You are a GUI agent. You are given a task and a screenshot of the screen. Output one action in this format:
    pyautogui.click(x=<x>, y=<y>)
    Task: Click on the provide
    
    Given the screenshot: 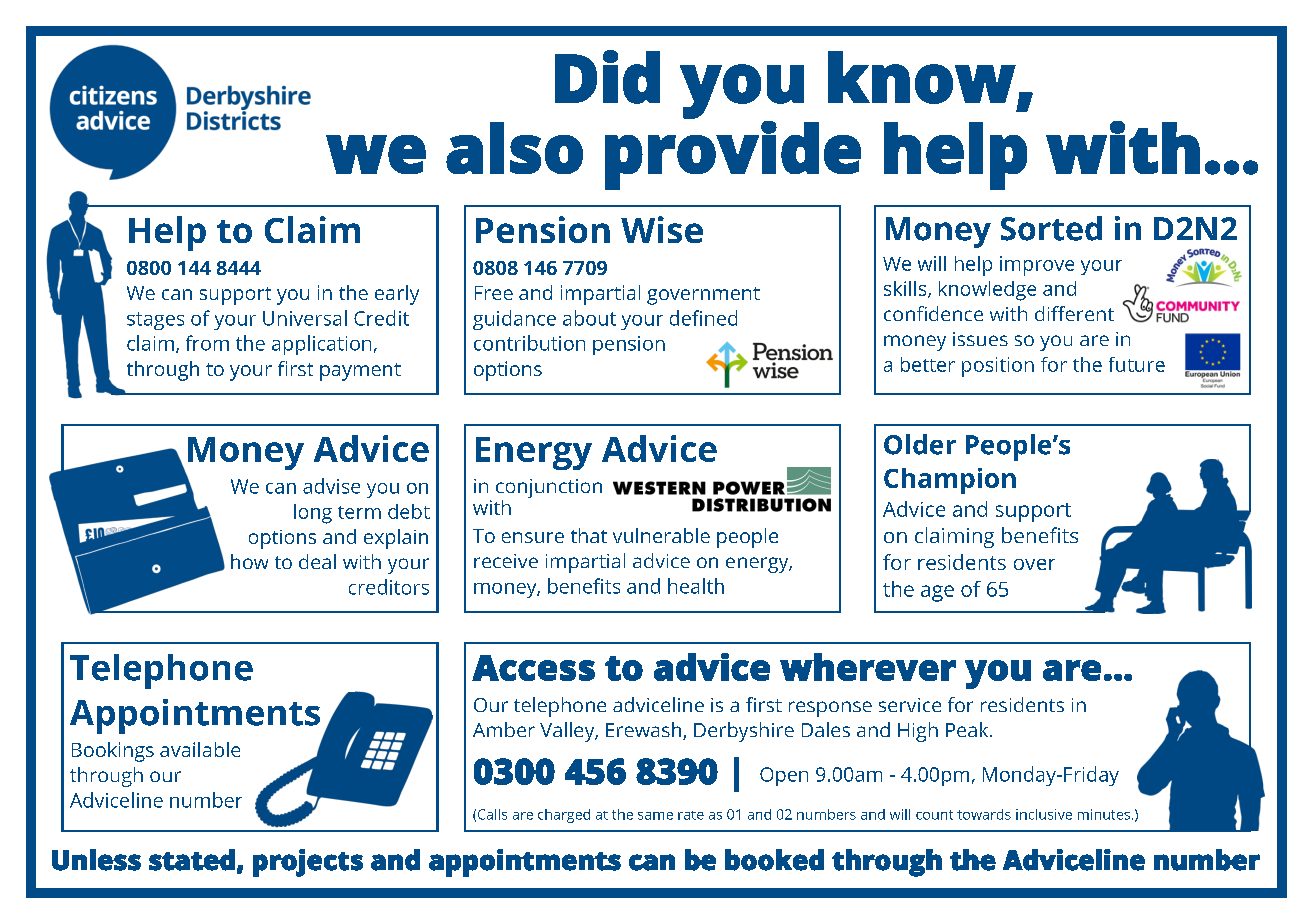 What is the action you would take?
    pyautogui.click(x=733, y=154)
